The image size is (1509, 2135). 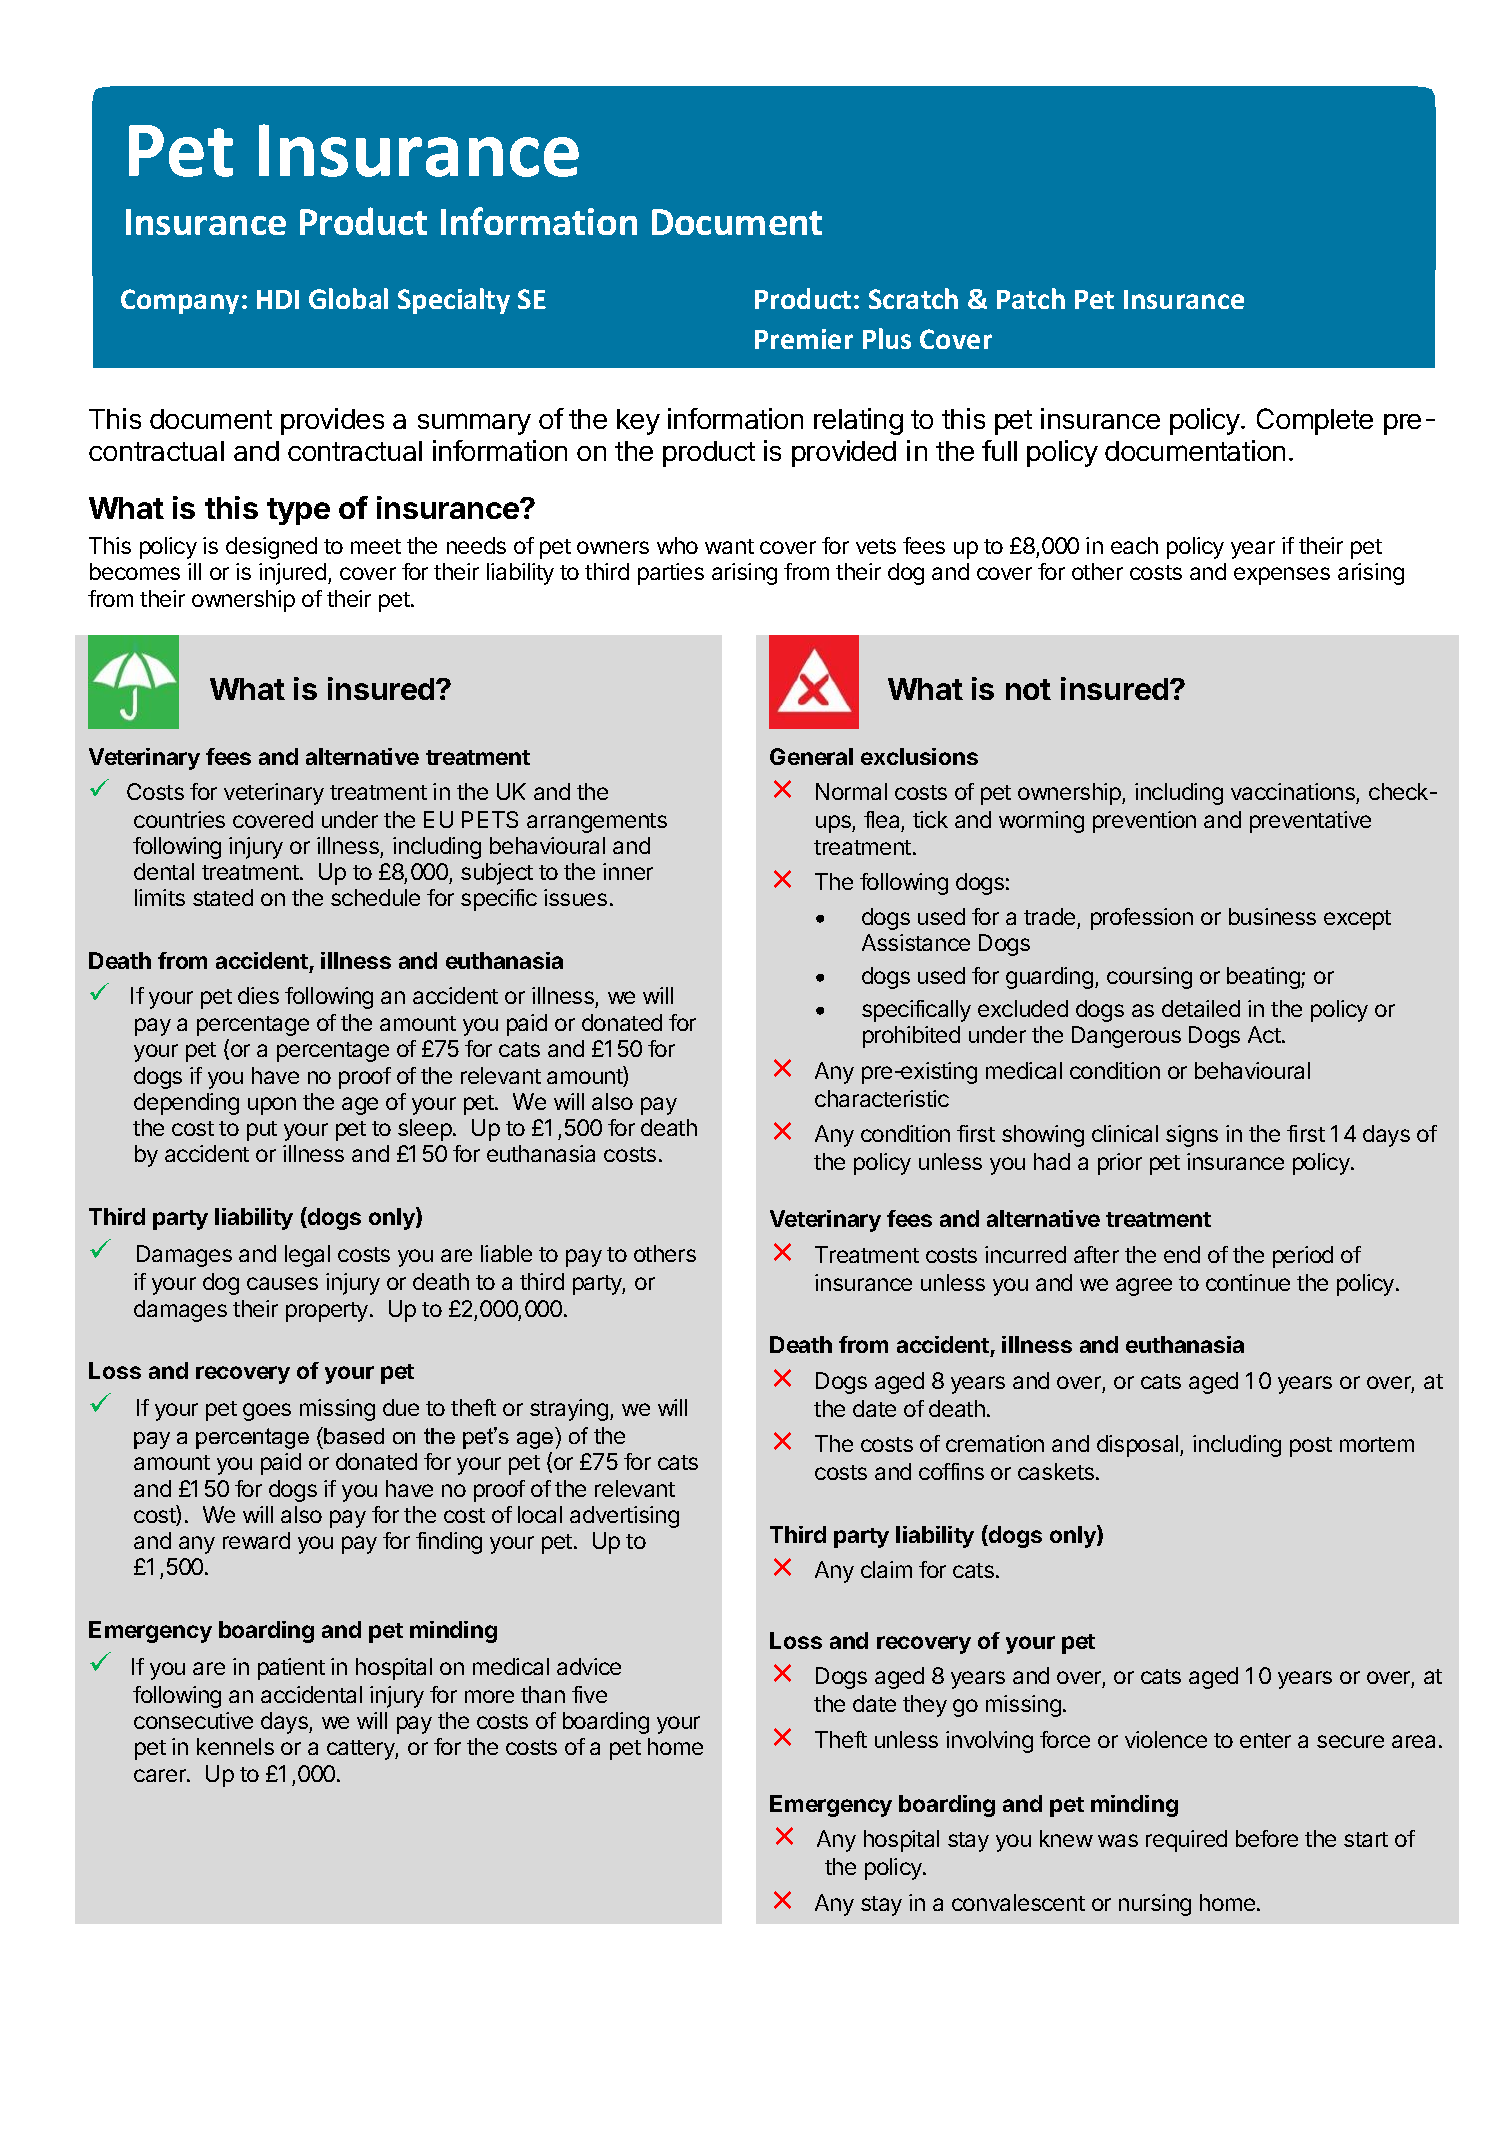 I want to click on HDI, so click(x=278, y=299).
